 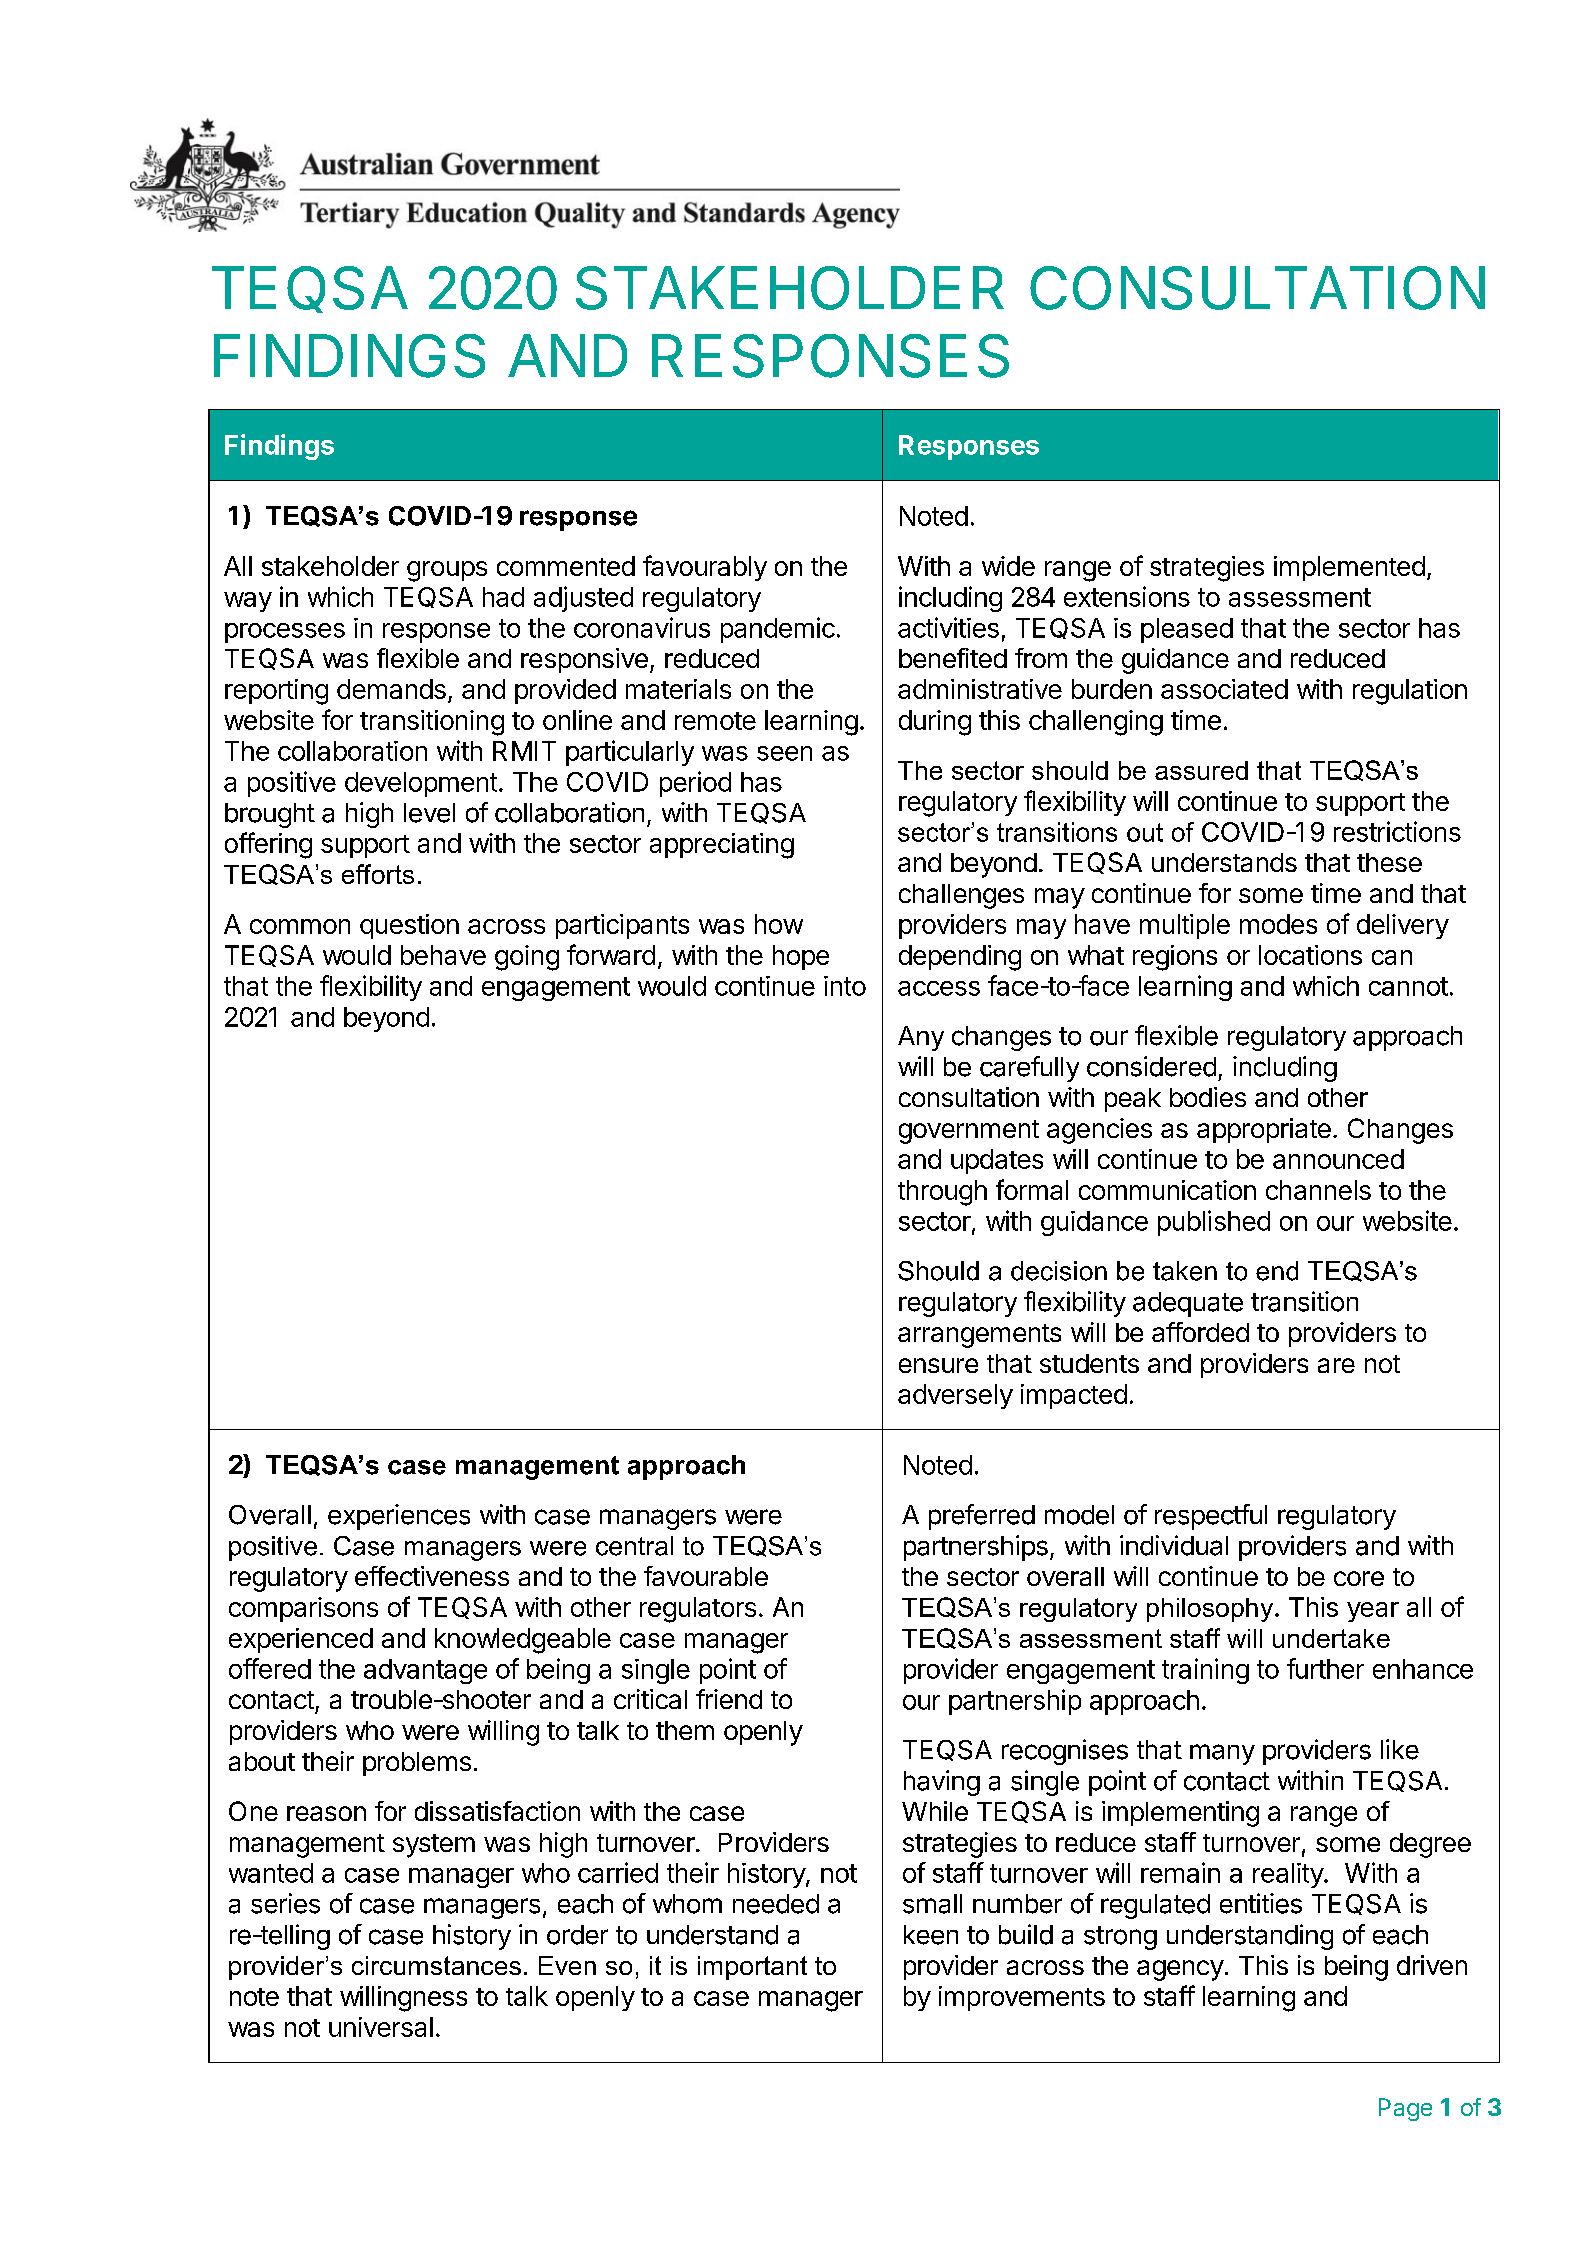 I want to click on going, so click(x=527, y=958).
